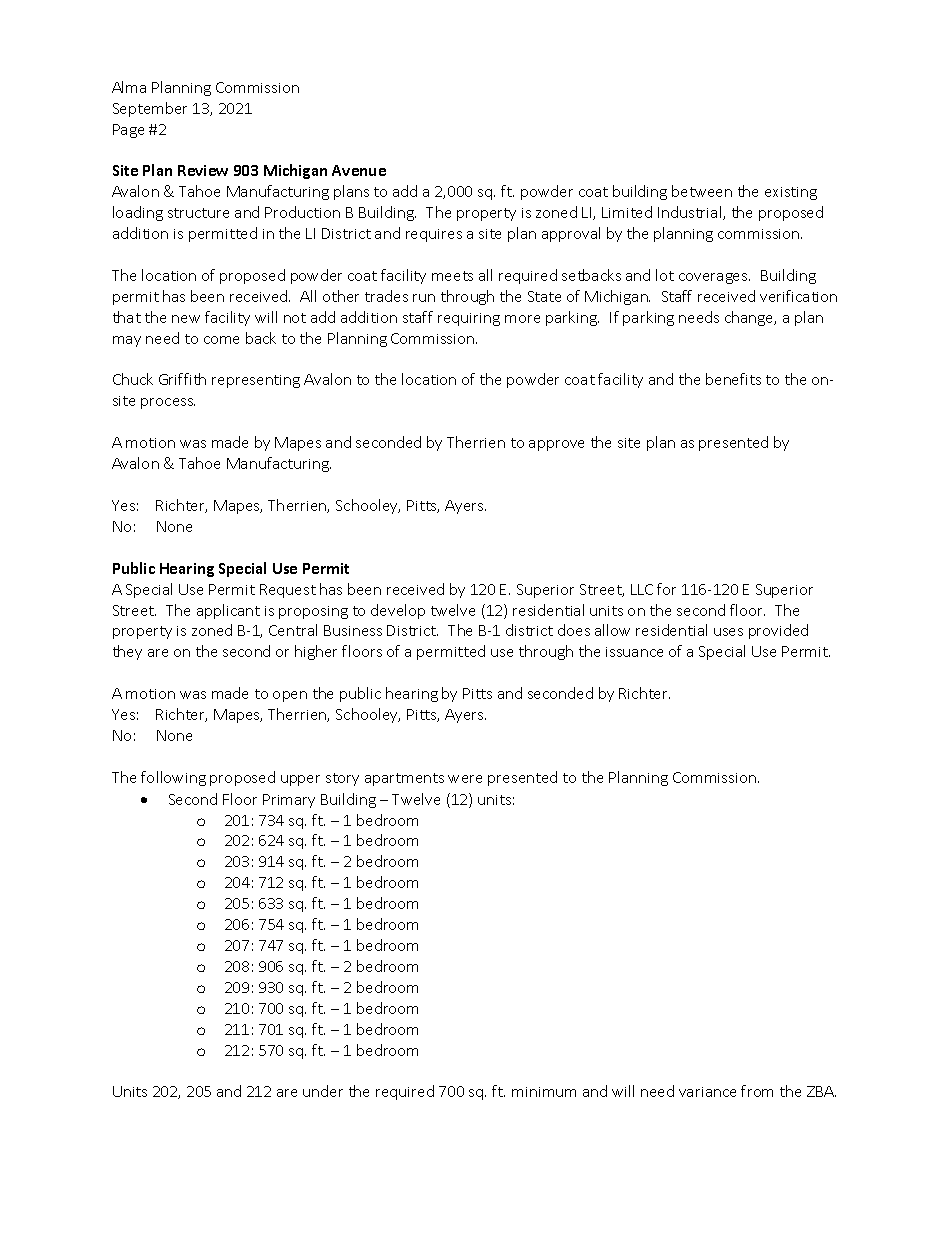 The width and height of the page is (952, 1233). Describe the element at coordinates (702, 191) in the page. I see `between` at that location.
